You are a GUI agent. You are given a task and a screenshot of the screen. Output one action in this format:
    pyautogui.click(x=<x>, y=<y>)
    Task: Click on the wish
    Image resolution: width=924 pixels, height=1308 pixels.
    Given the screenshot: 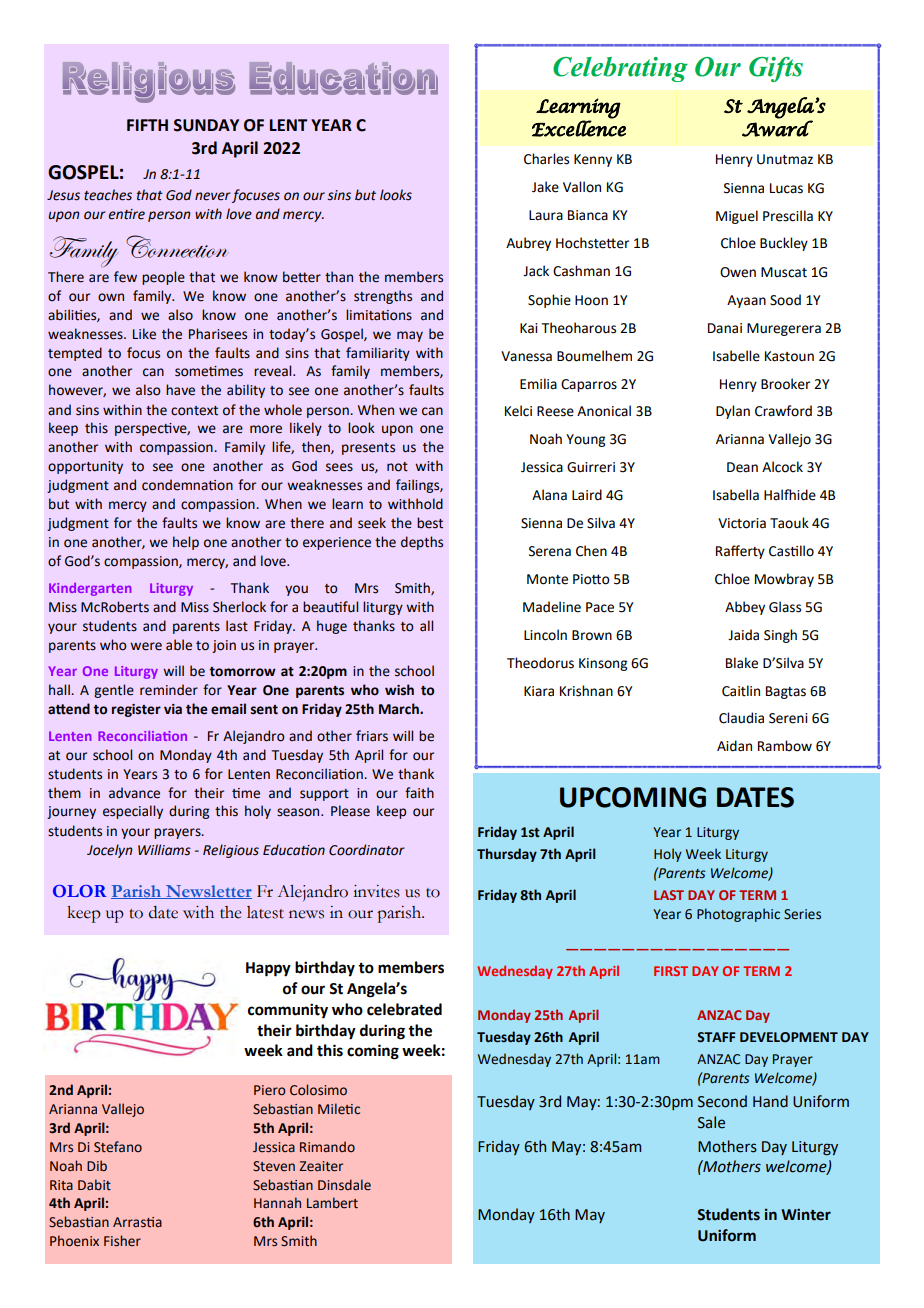 What is the action you would take?
    pyautogui.click(x=399, y=690)
